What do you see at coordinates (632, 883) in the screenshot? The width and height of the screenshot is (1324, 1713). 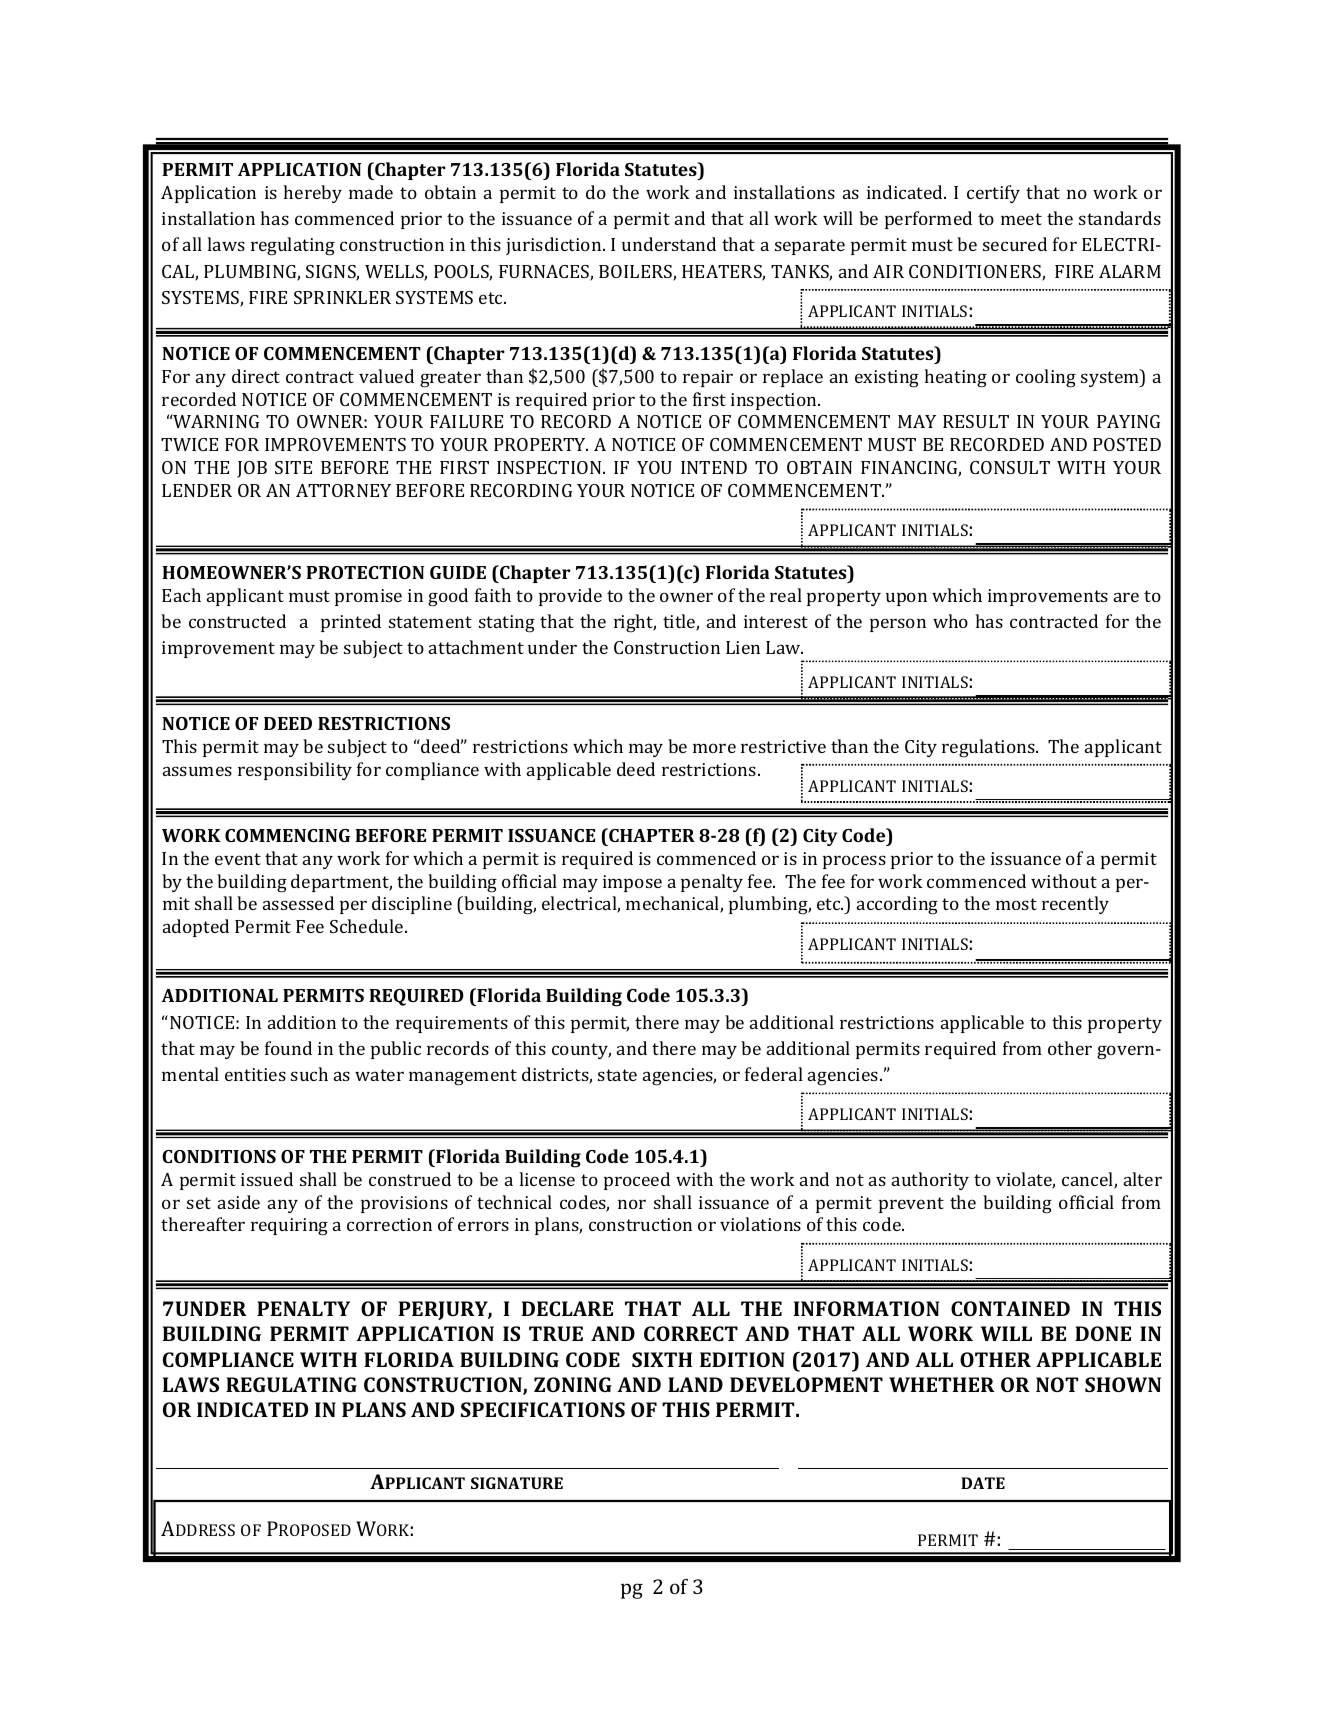 I see `impose` at bounding box center [632, 883].
